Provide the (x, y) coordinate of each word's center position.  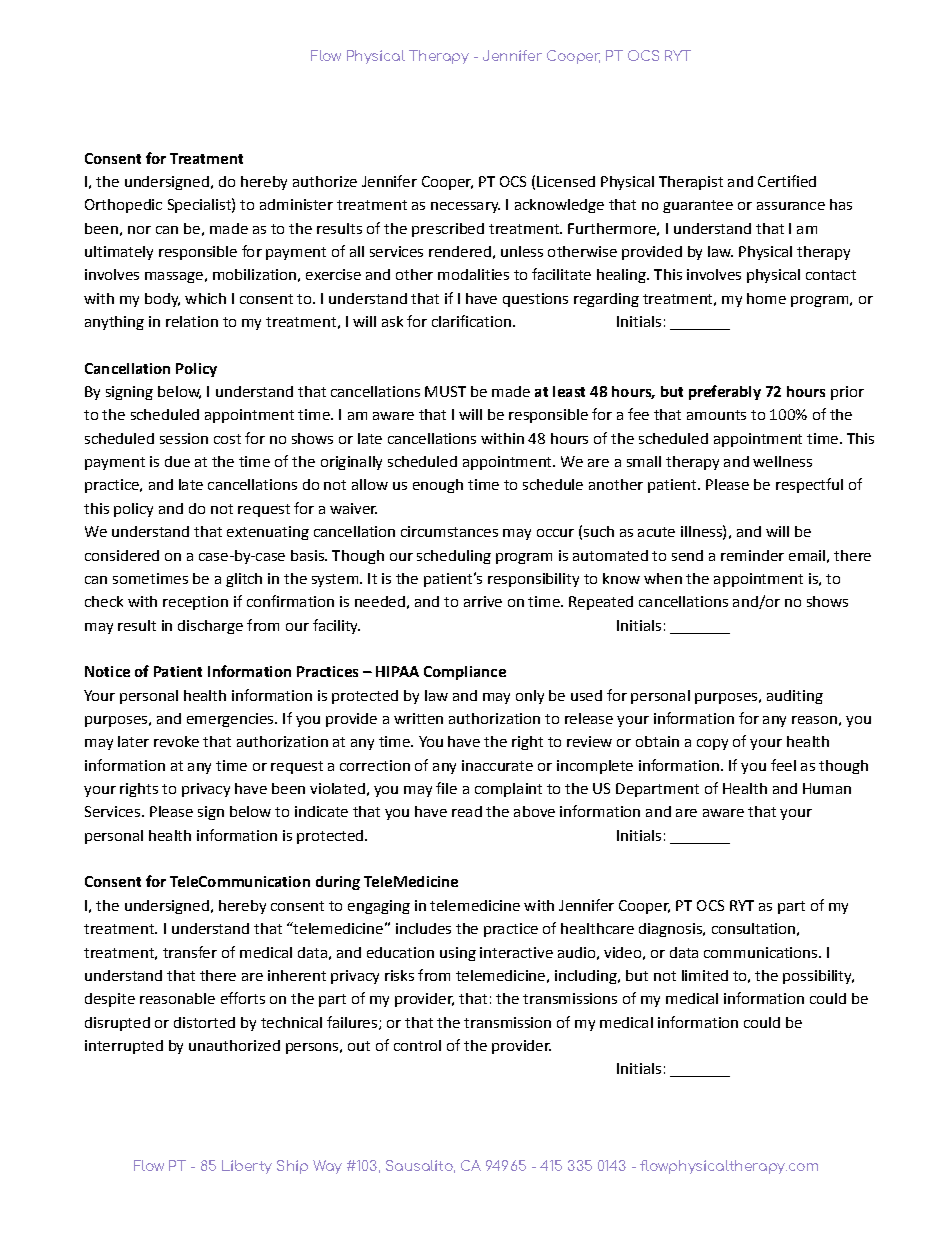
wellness (782, 461)
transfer (190, 952)
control (417, 1045)
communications (762, 952)
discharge (210, 627)
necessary (465, 207)
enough (438, 486)
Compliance (465, 673)
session (184, 438)
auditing (795, 697)
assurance (791, 206)
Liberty (247, 1167)
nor (139, 230)
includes (423, 928)
